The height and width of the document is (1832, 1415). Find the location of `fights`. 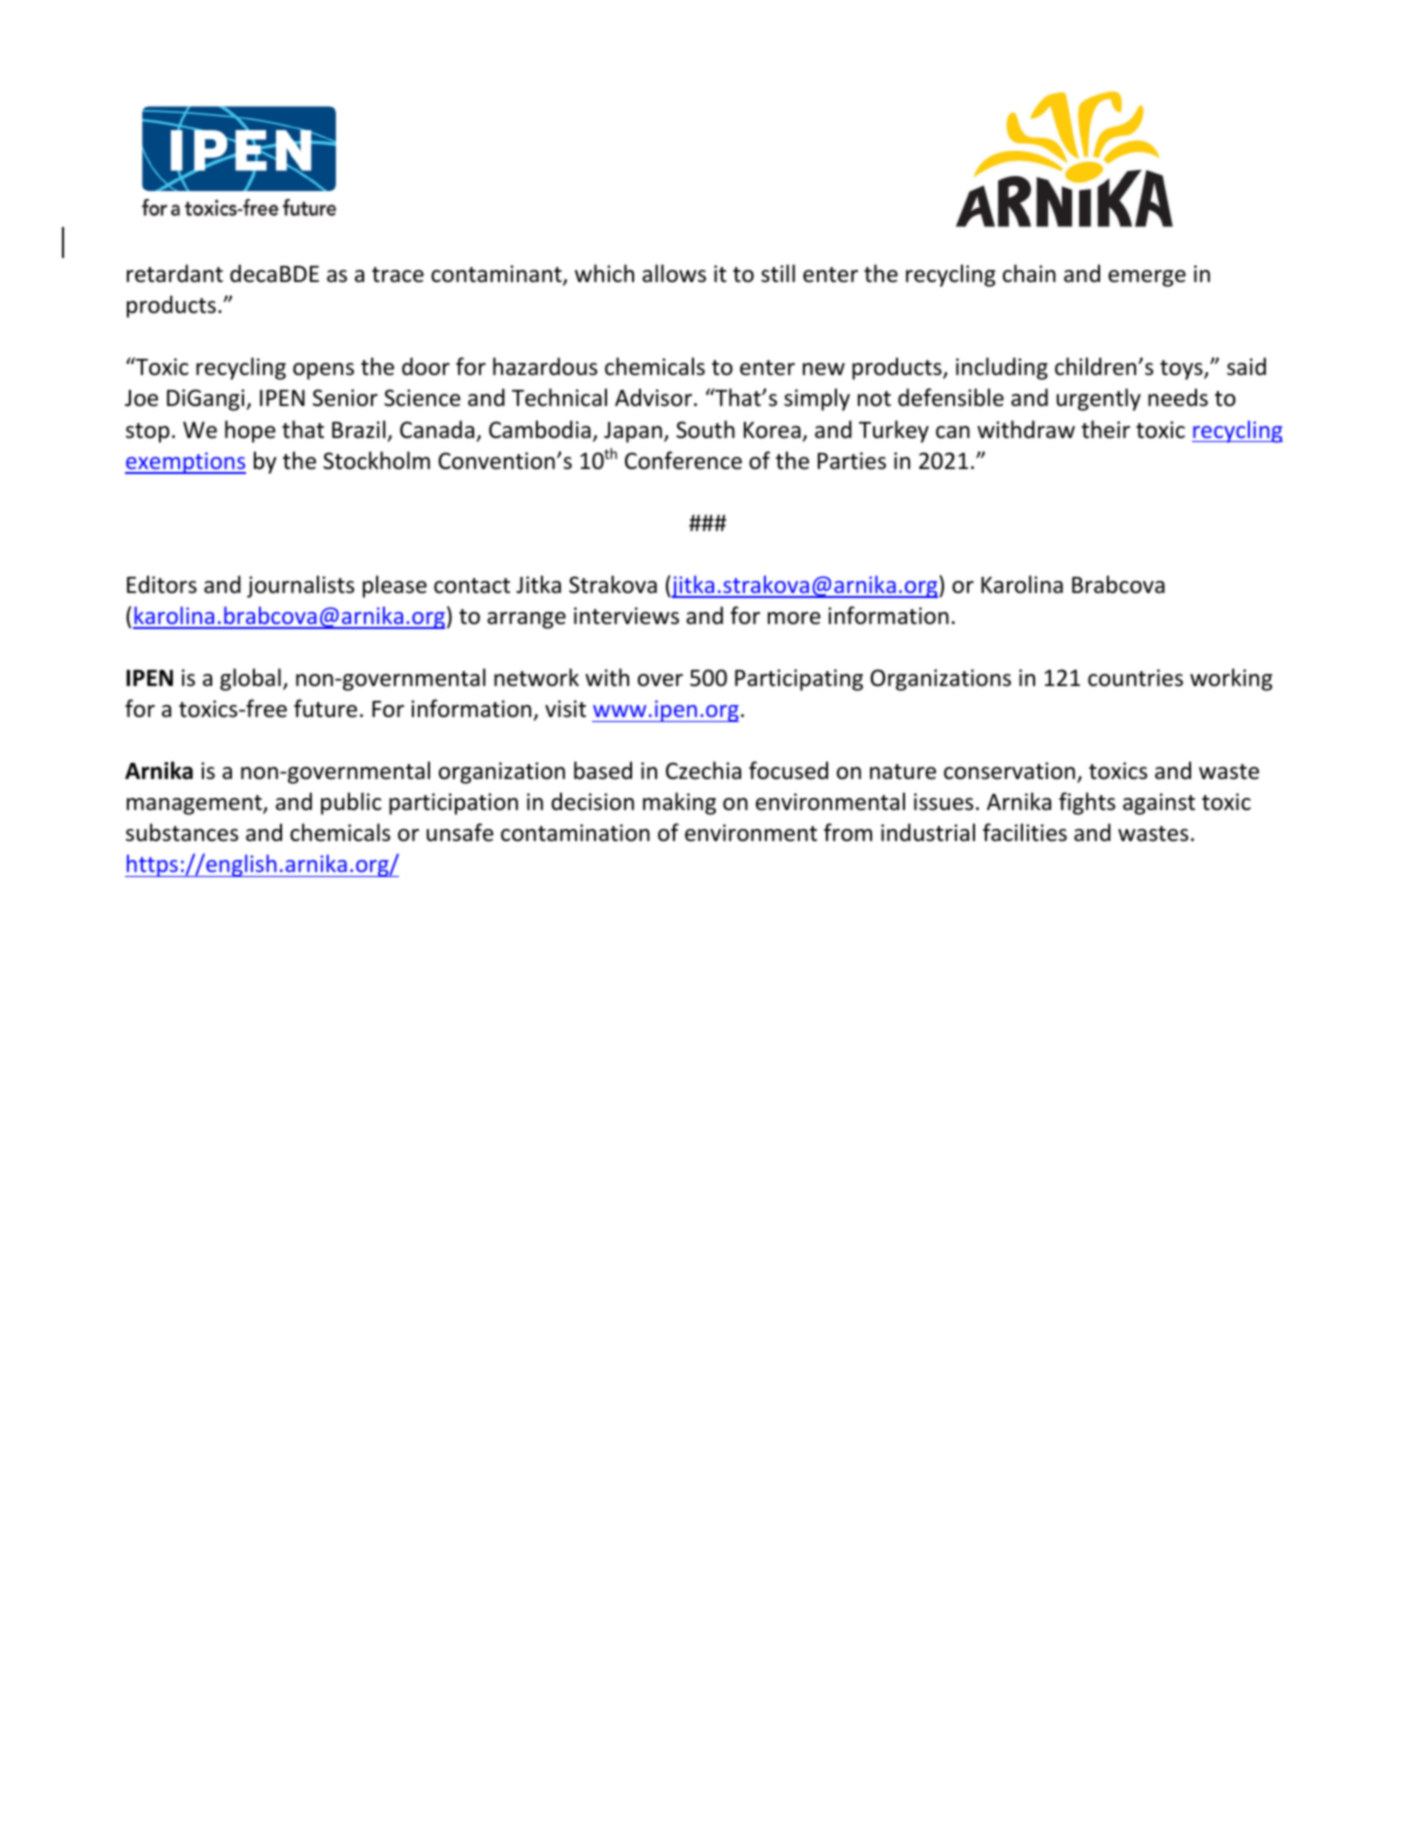

fights is located at coordinates (1087, 803).
